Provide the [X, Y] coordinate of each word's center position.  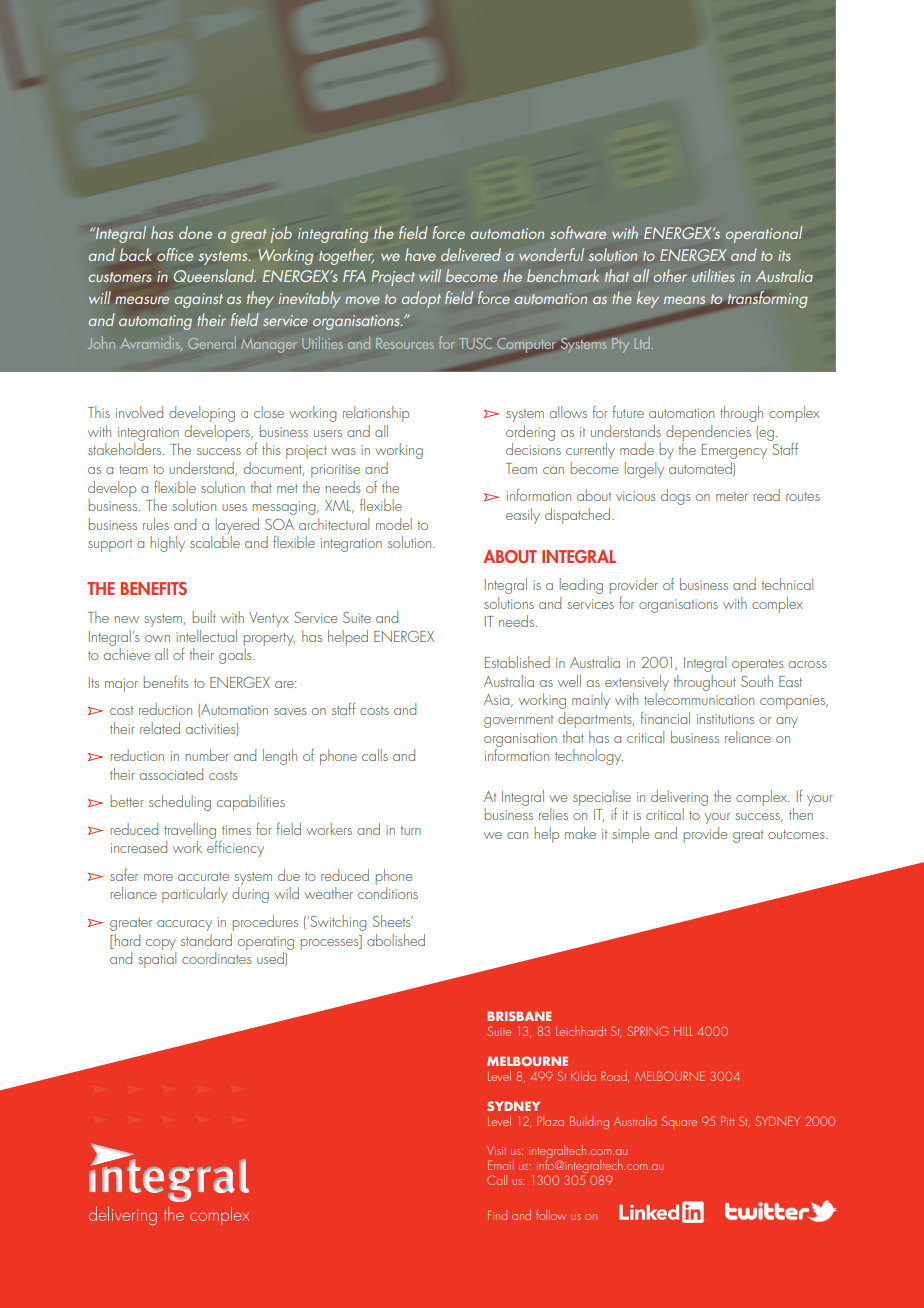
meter [732, 496]
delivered [471, 254]
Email [501, 1165]
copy [161, 944]
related [160, 728]
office [175, 254]
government [518, 721]
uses [234, 507]
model [394, 524]
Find [497, 1215]
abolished [396, 940]
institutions [725, 719]
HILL [683, 1031]
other [670, 275]
